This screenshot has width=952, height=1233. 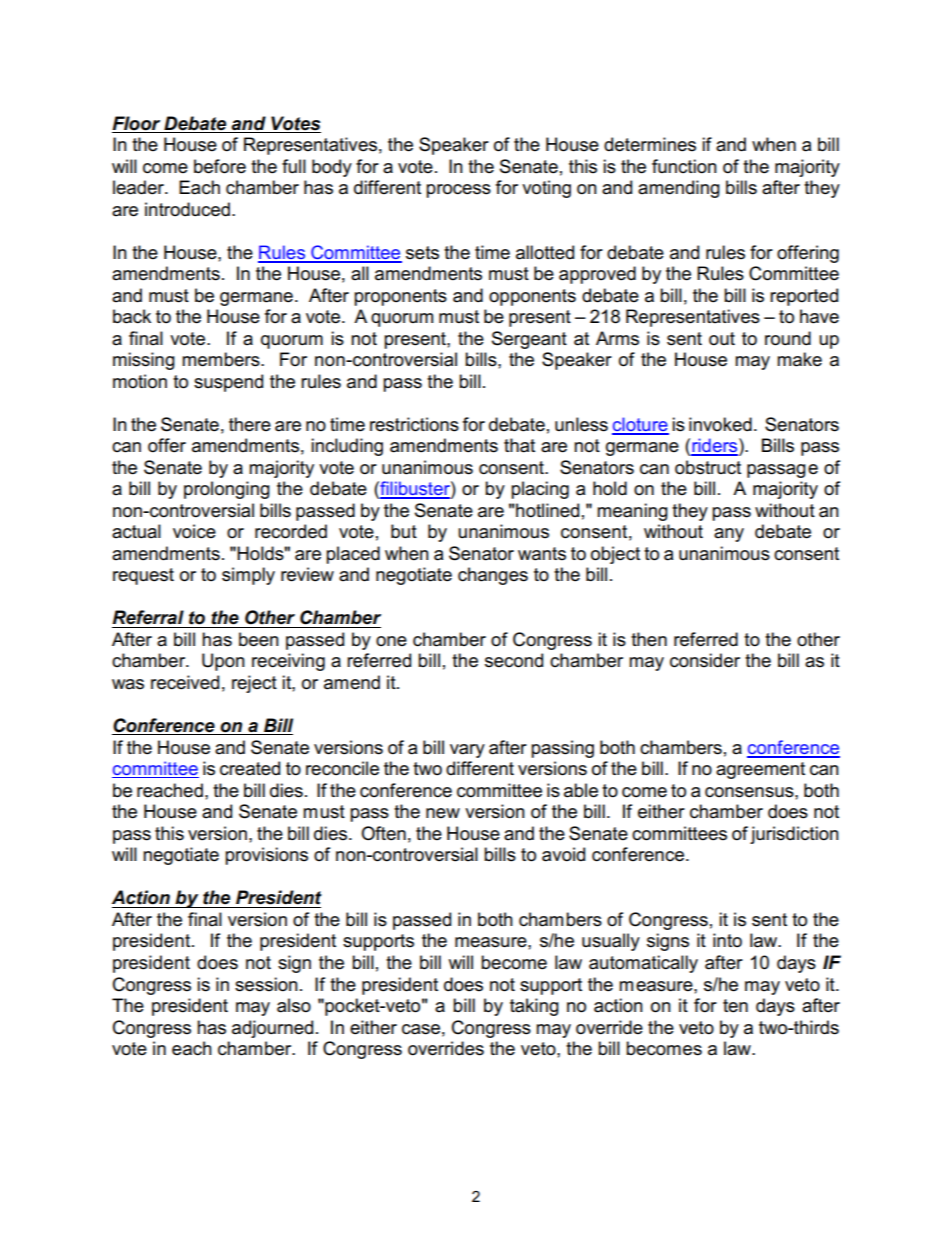 What do you see at coordinates (248, 576) in the screenshot?
I see `simply` at bounding box center [248, 576].
